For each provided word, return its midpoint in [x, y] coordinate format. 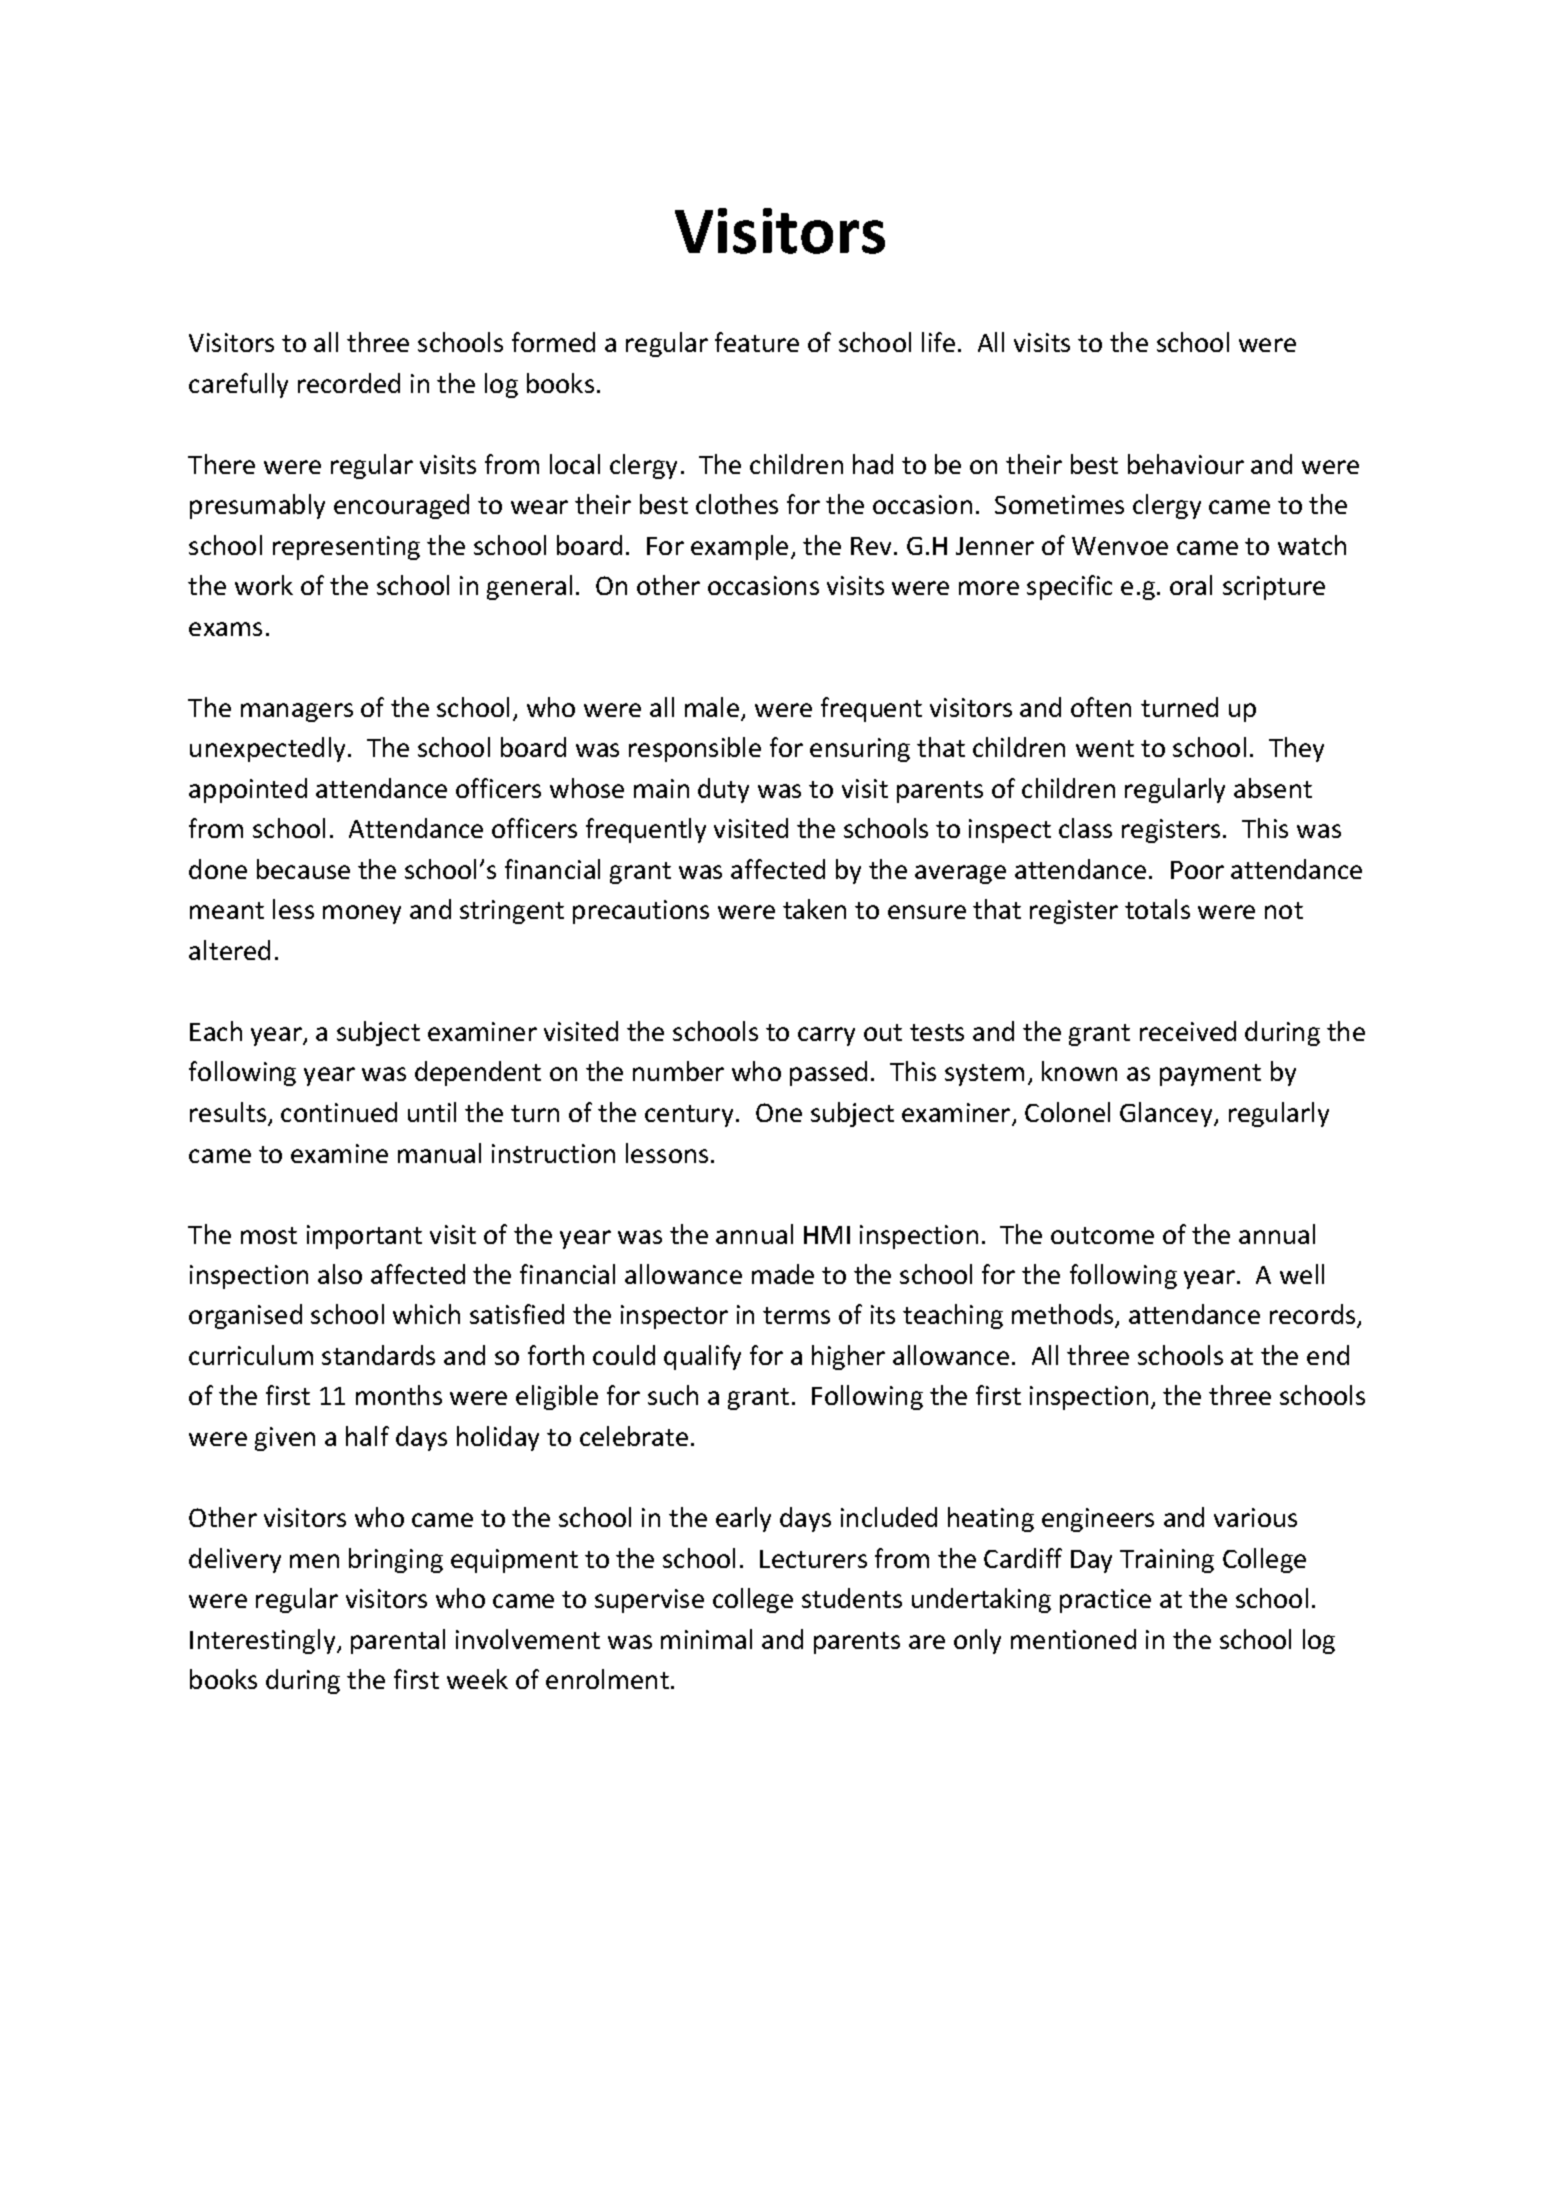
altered [229, 950]
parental [398, 1641]
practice [1105, 1601]
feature [757, 342]
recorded [349, 383]
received [1188, 1031]
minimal [706, 1639]
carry [826, 1036]
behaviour [1186, 464]
